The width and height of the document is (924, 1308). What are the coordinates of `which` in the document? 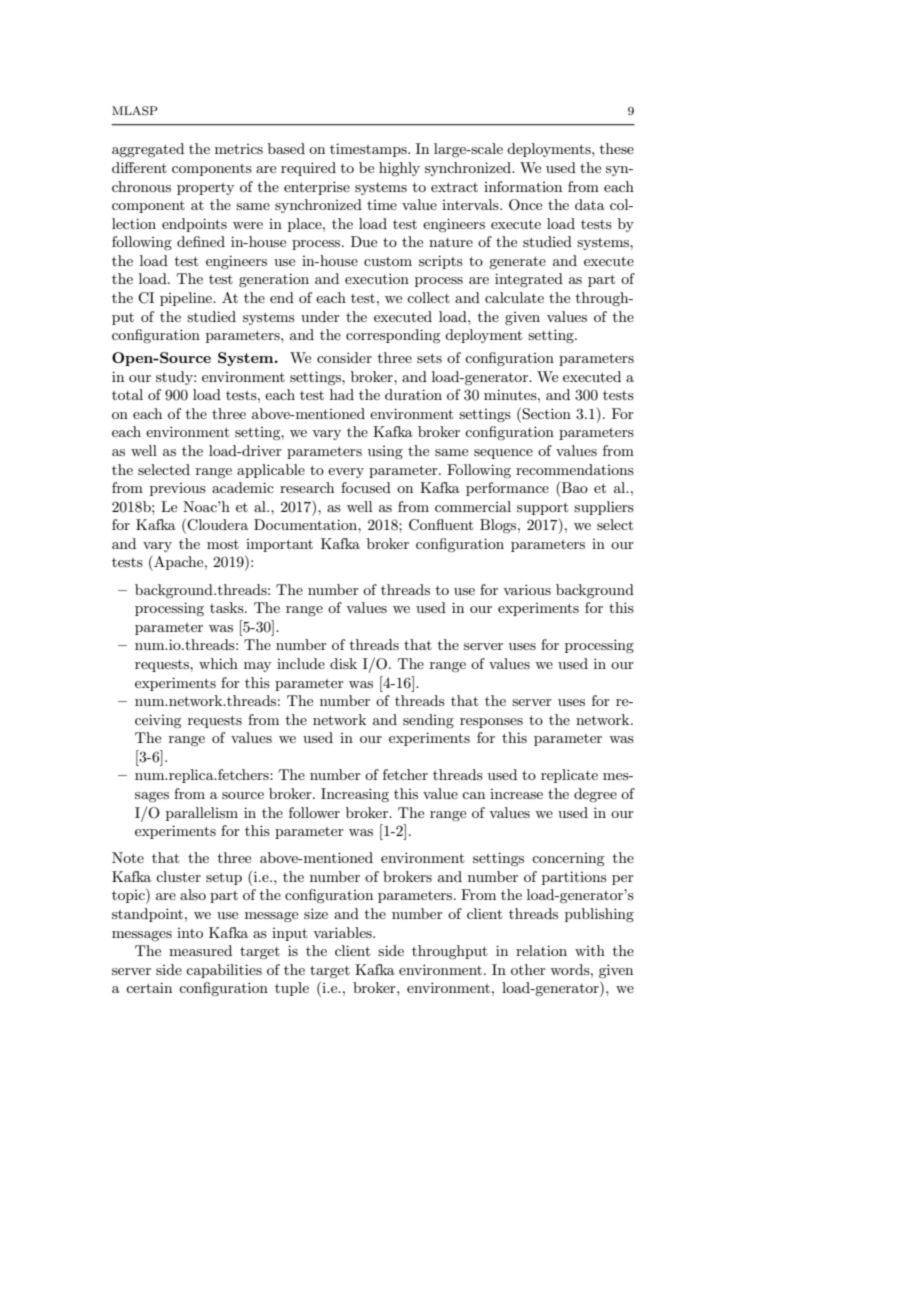 It's located at (218, 663).
